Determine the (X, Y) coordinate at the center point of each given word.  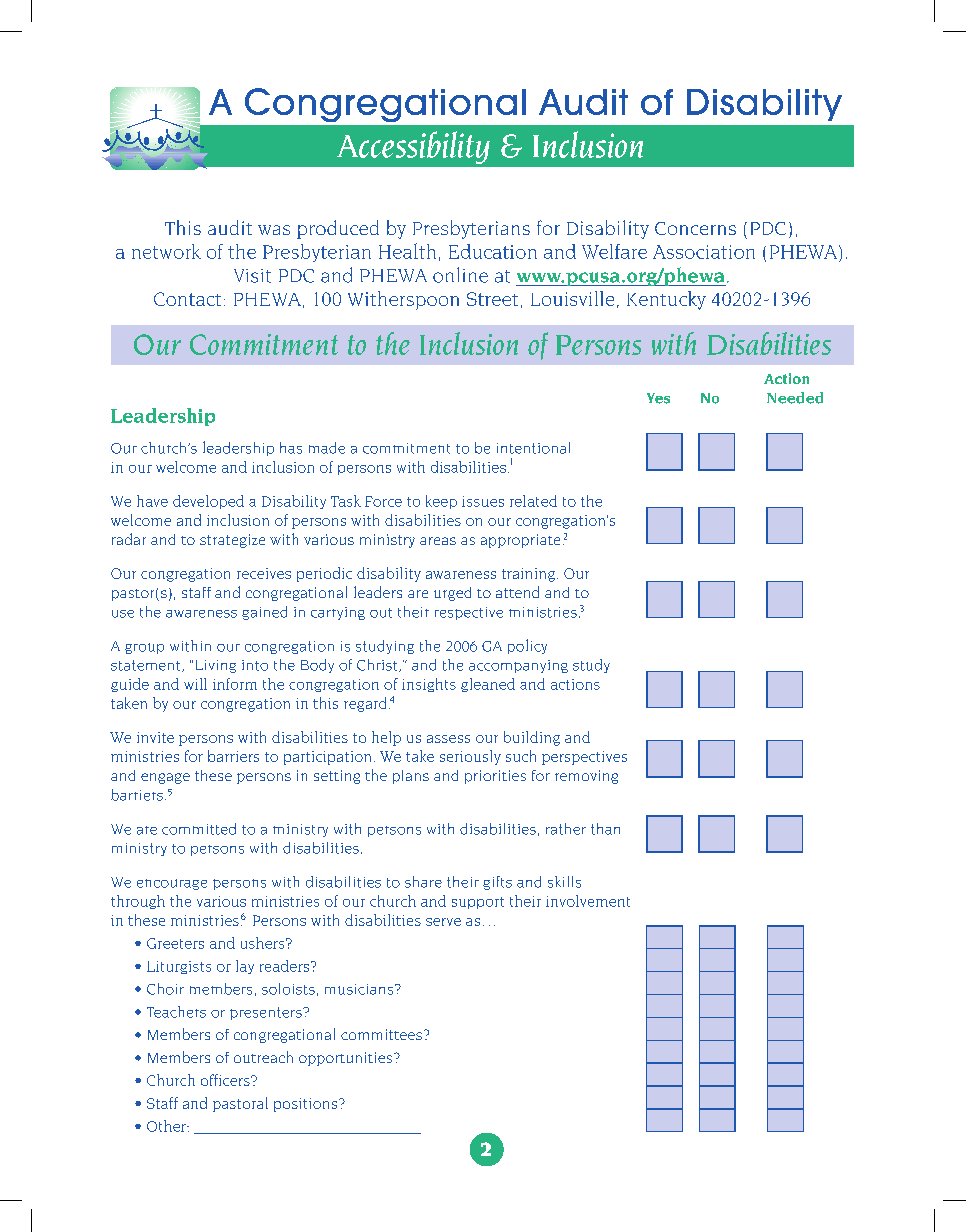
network (166, 251)
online (460, 275)
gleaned (488, 685)
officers (226, 1080)
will (195, 684)
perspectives (584, 758)
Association (704, 252)
